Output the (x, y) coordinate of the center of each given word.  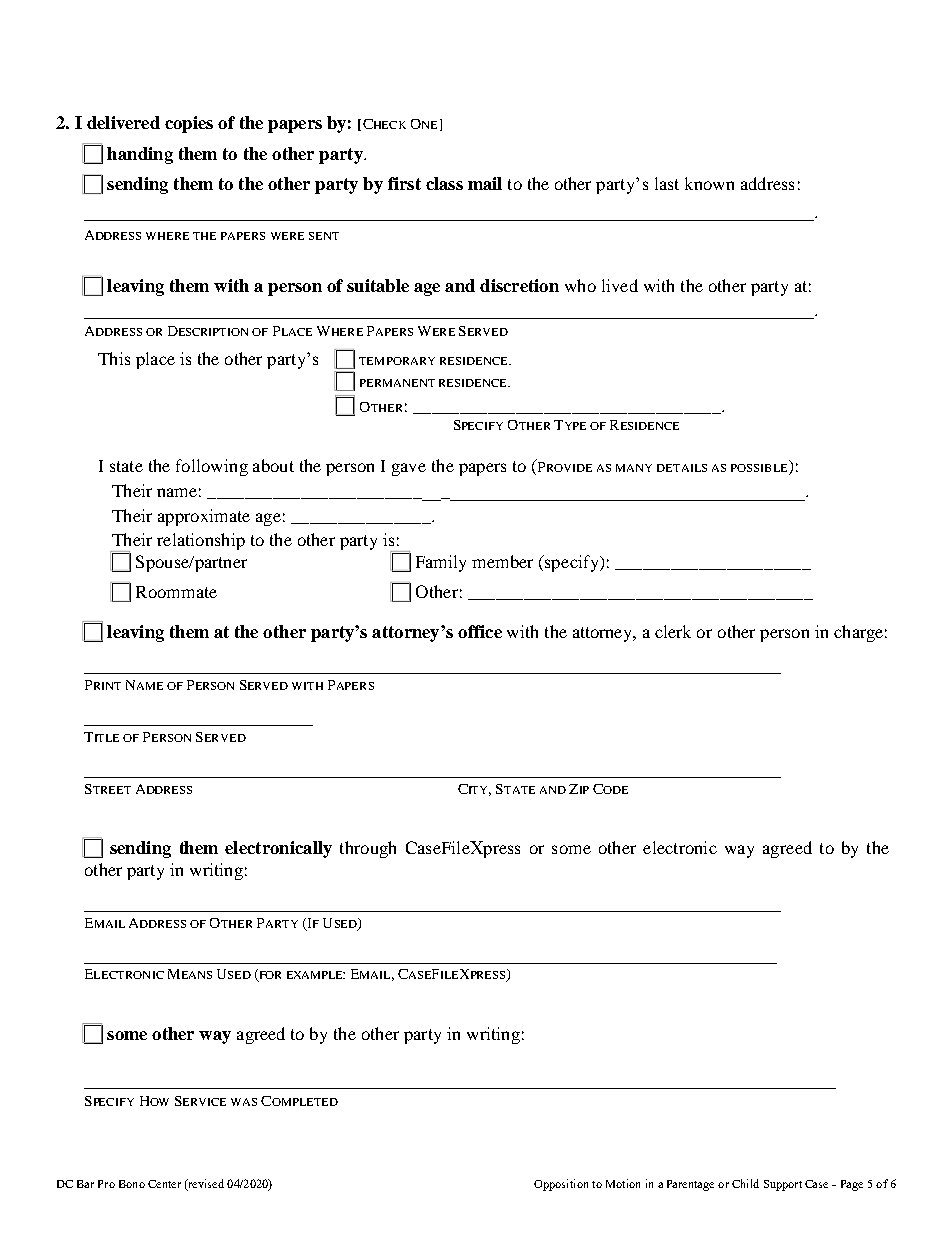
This (114, 358)
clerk (673, 631)
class (444, 183)
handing (140, 155)
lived (620, 285)
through (368, 849)
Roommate (176, 592)
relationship (201, 541)
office (480, 631)
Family (441, 563)
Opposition (561, 1185)
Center (164, 1184)
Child (745, 1183)
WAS (244, 1102)
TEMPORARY (397, 361)
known (709, 183)
